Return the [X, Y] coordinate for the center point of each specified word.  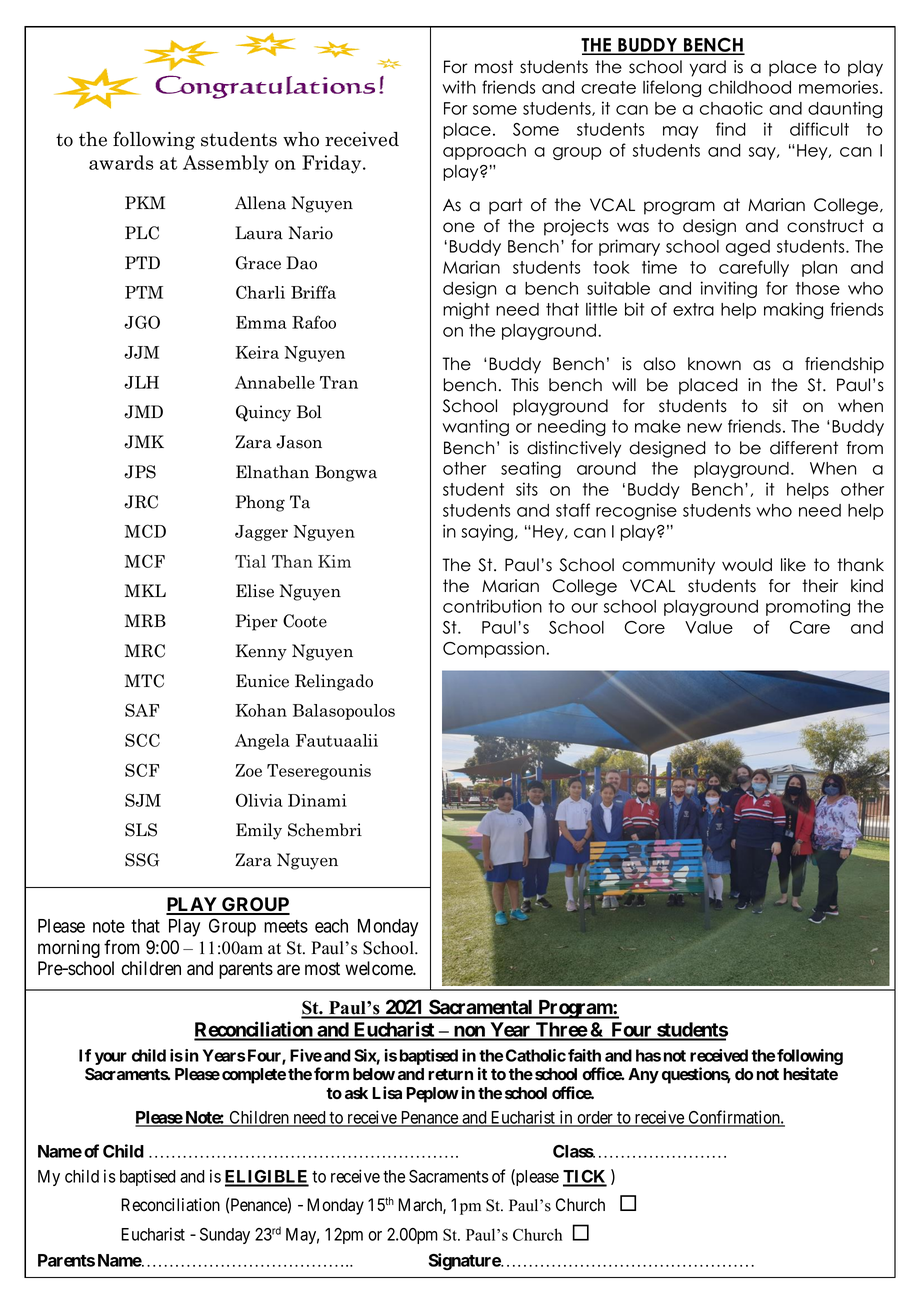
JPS [140, 472]
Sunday [225, 1236]
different [804, 448]
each [331, 926]
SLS [141, 830]
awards [121, 162]
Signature [465, 1261]
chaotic [731, 108]
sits [527, 489]
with [459, 87]
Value [709, 627]
